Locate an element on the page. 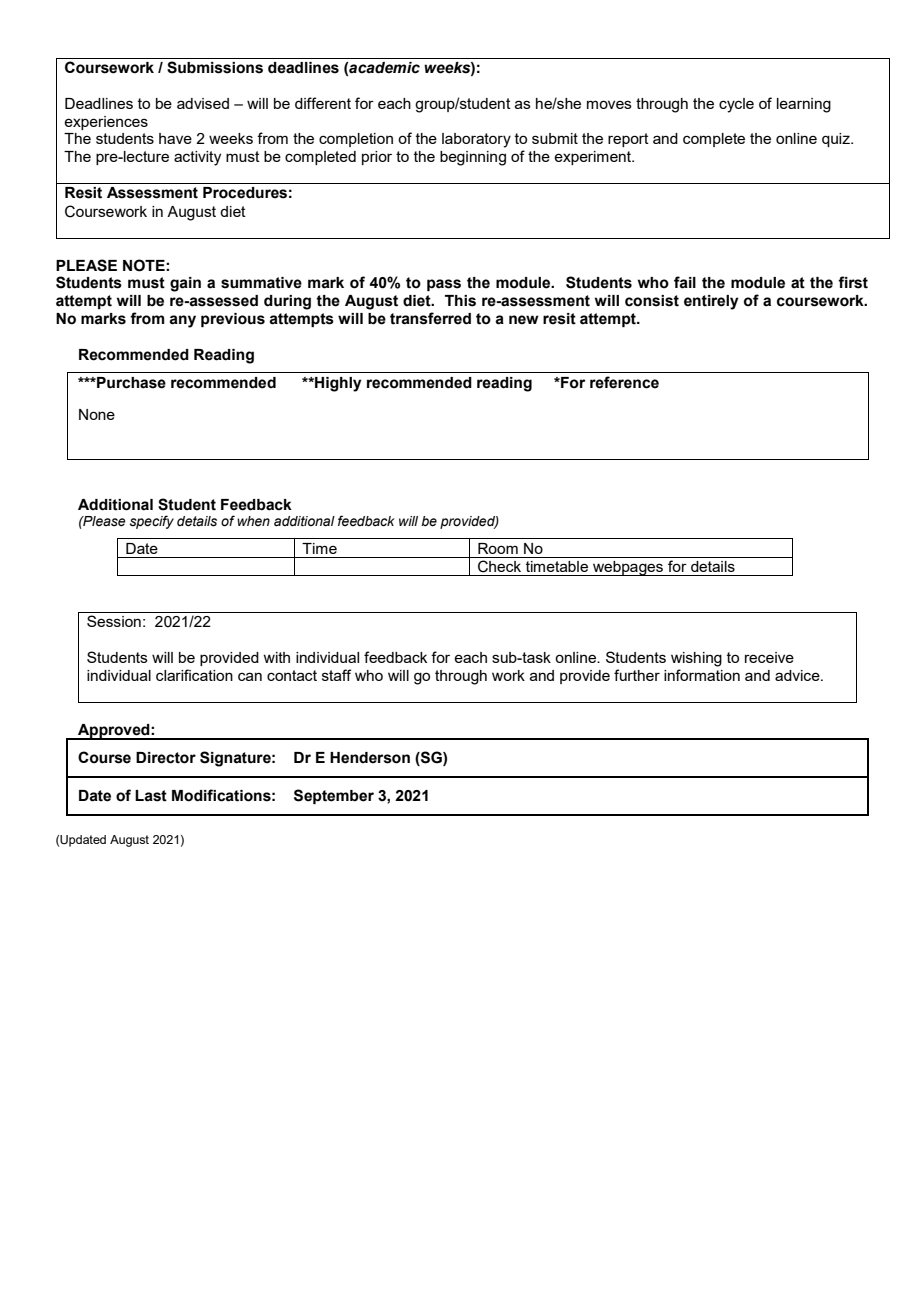  cycle is located at coordinates (736, 105).
